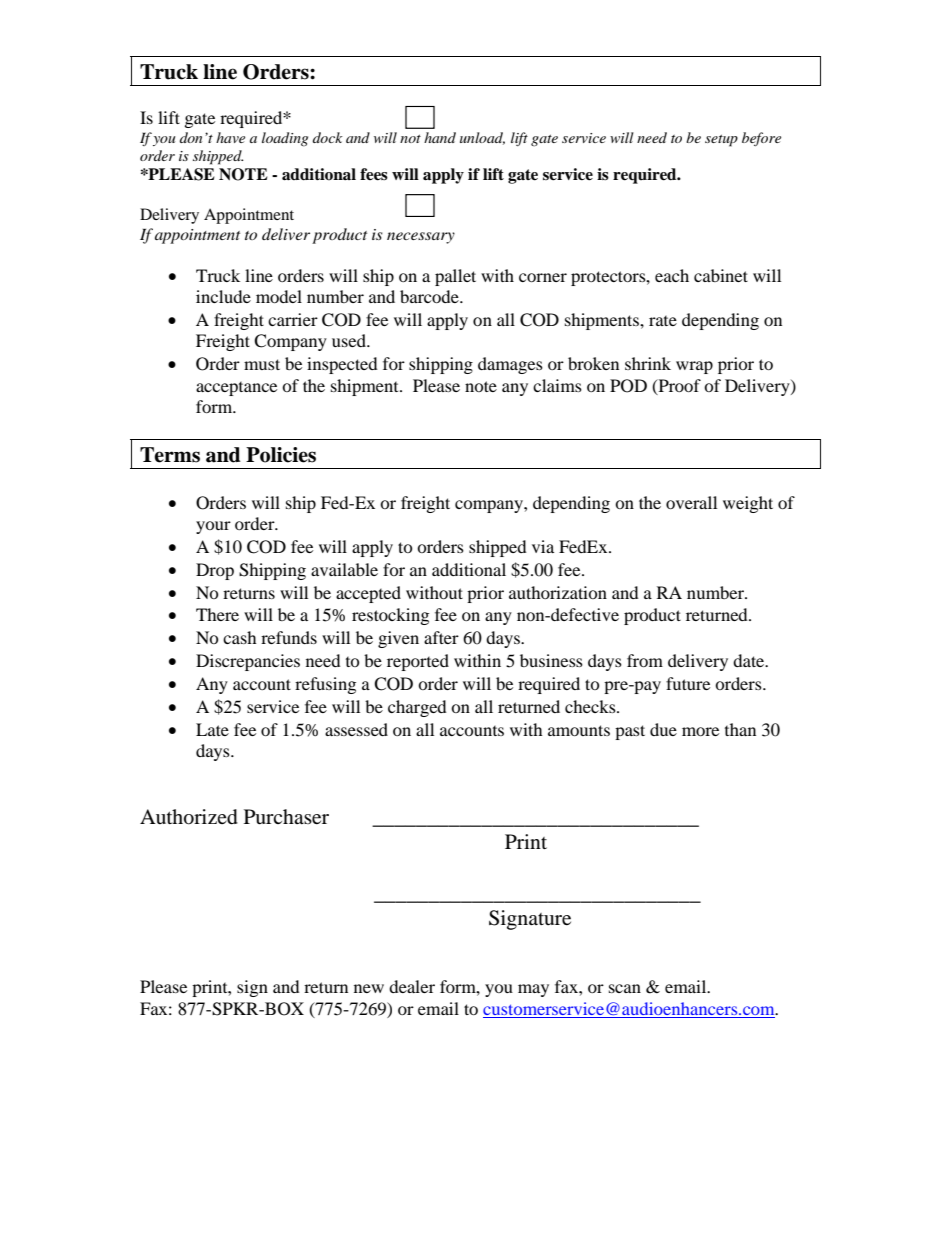 This screenshot has height=1233, width=952. I want to click on more, so click(700, 731).
